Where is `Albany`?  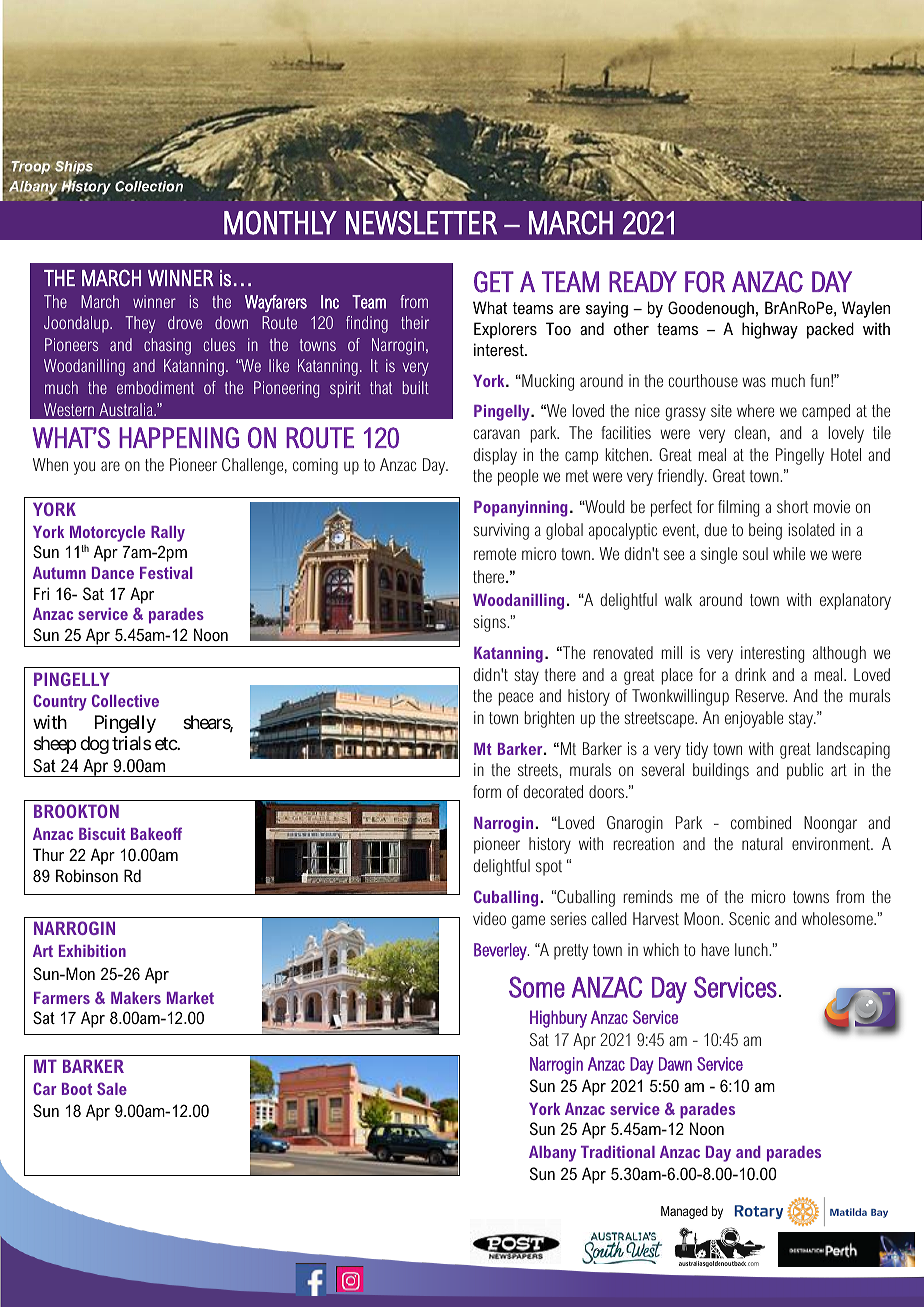 Albany is located at coordinates (552, 1154).
